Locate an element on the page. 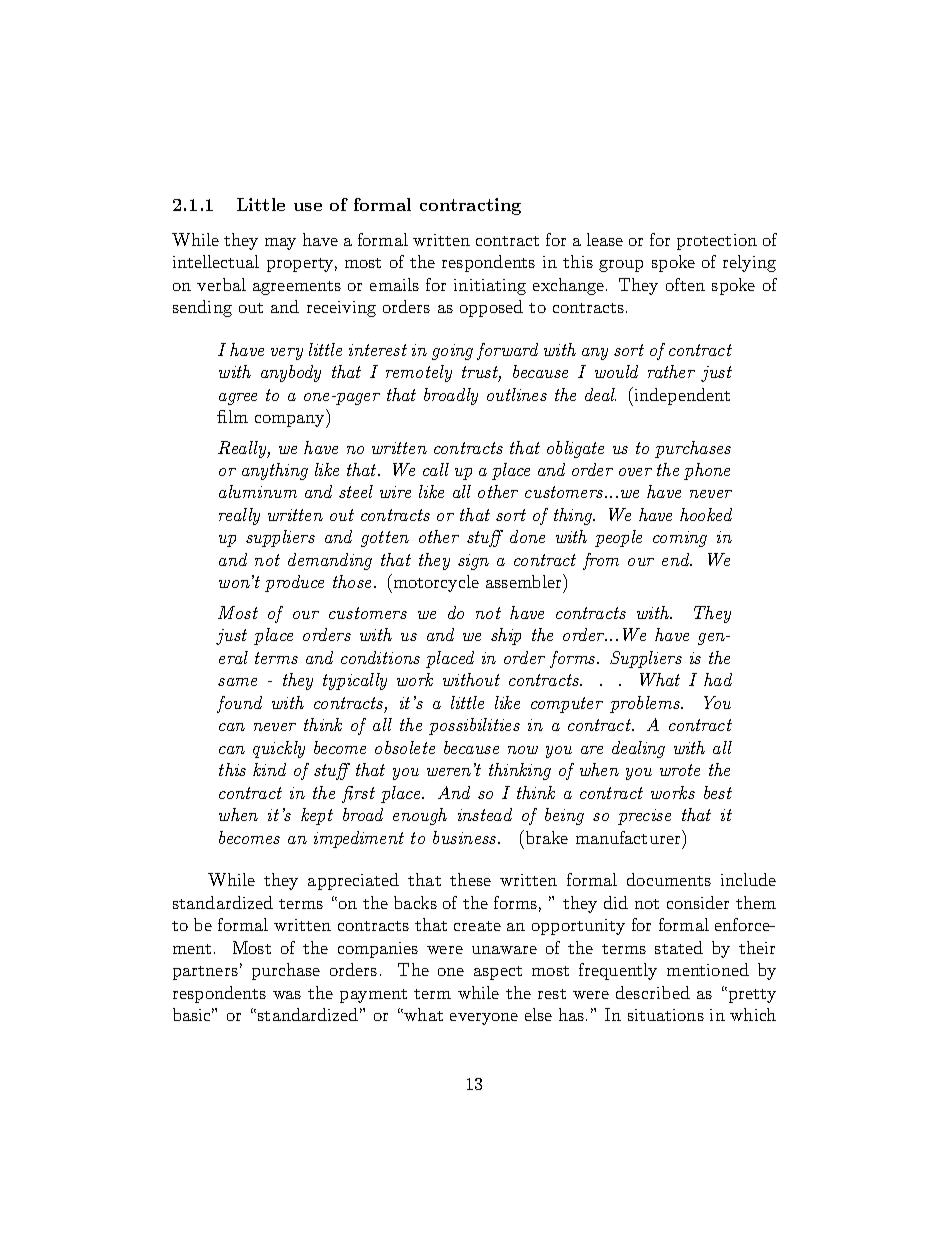 The width and height of the page is (952, 1233). phone is located at coordinates (707, 471).
